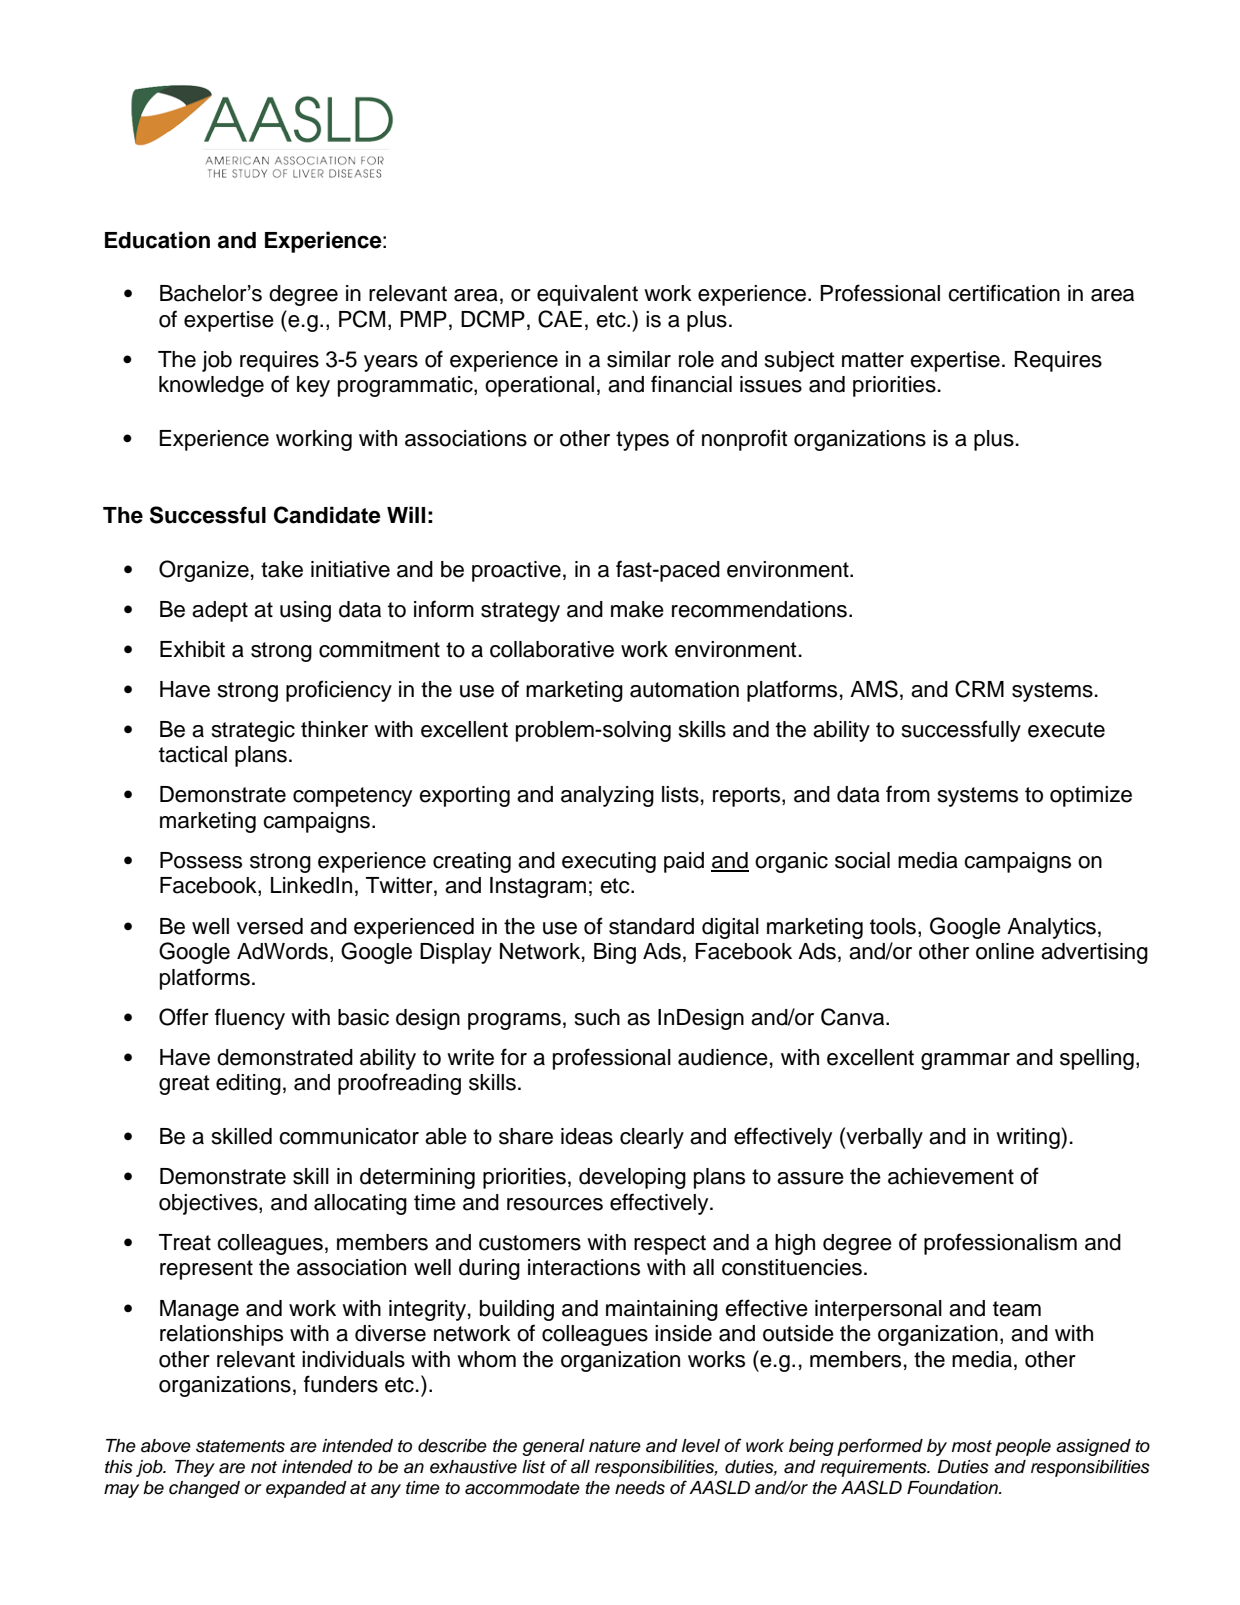 The width and height of the document is (1240, 1605). Describe the element at coordinates (615, 1446) in the document. I see `nature` at that location.
